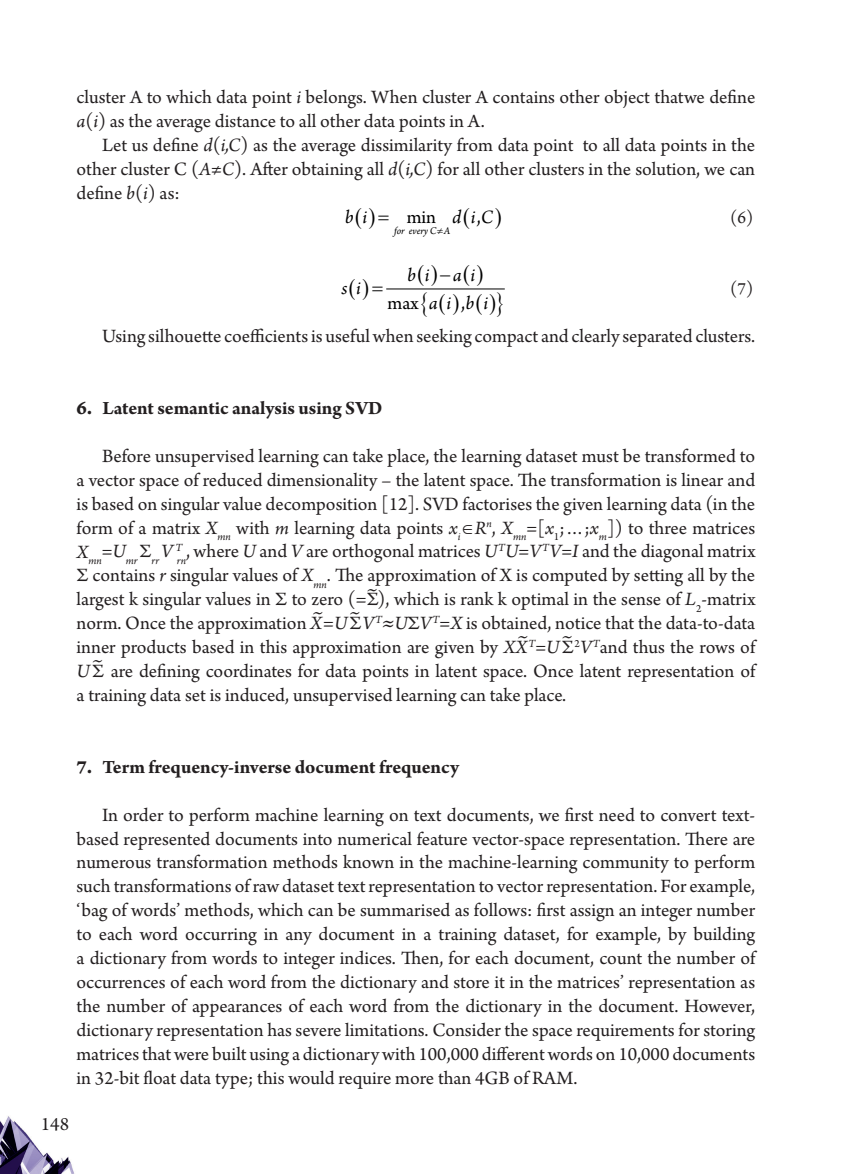 The height and width of the page is (1174, 842). I want to click on three, so click(668, 528).
